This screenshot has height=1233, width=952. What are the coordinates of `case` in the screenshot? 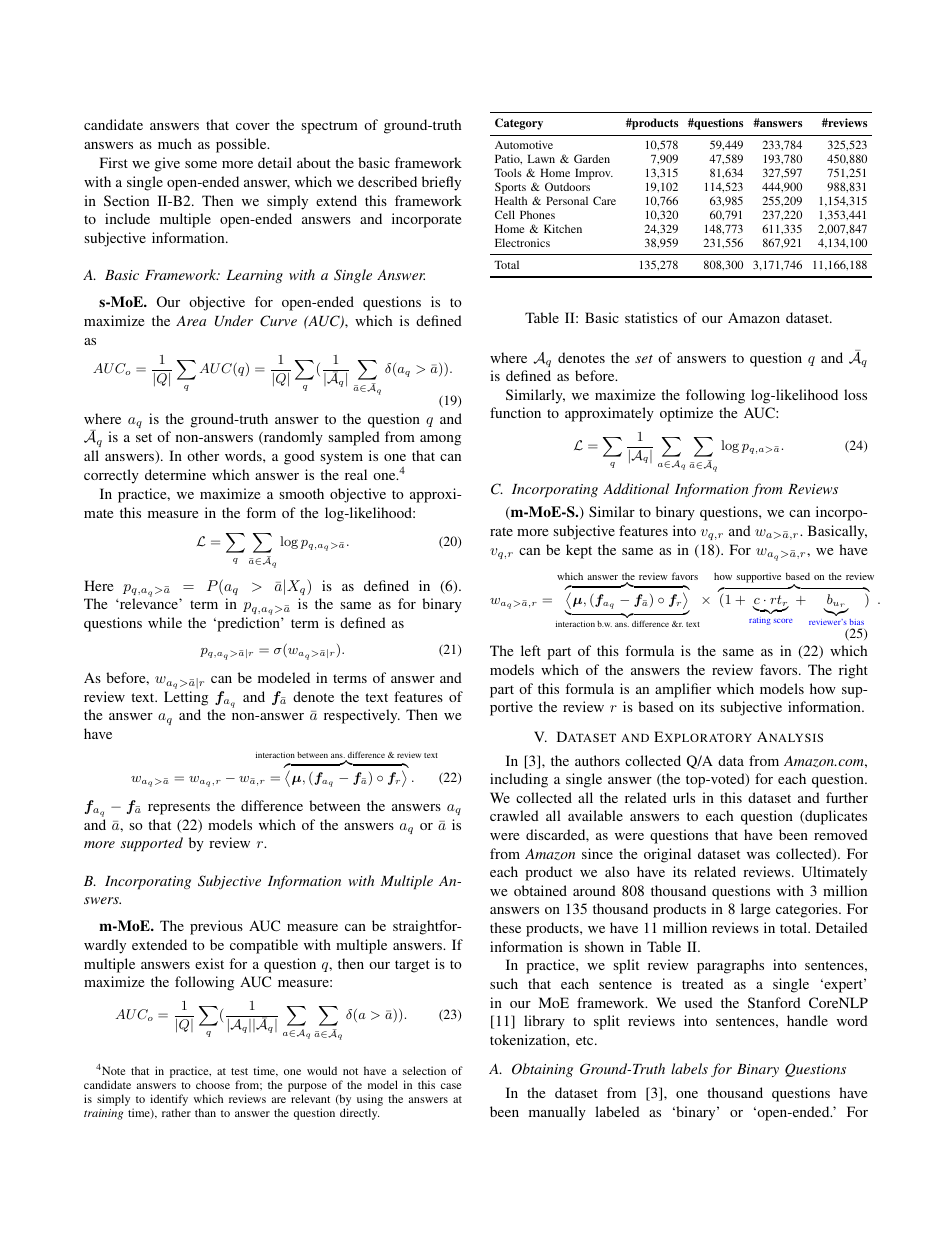 It's located at (451, 1086).
